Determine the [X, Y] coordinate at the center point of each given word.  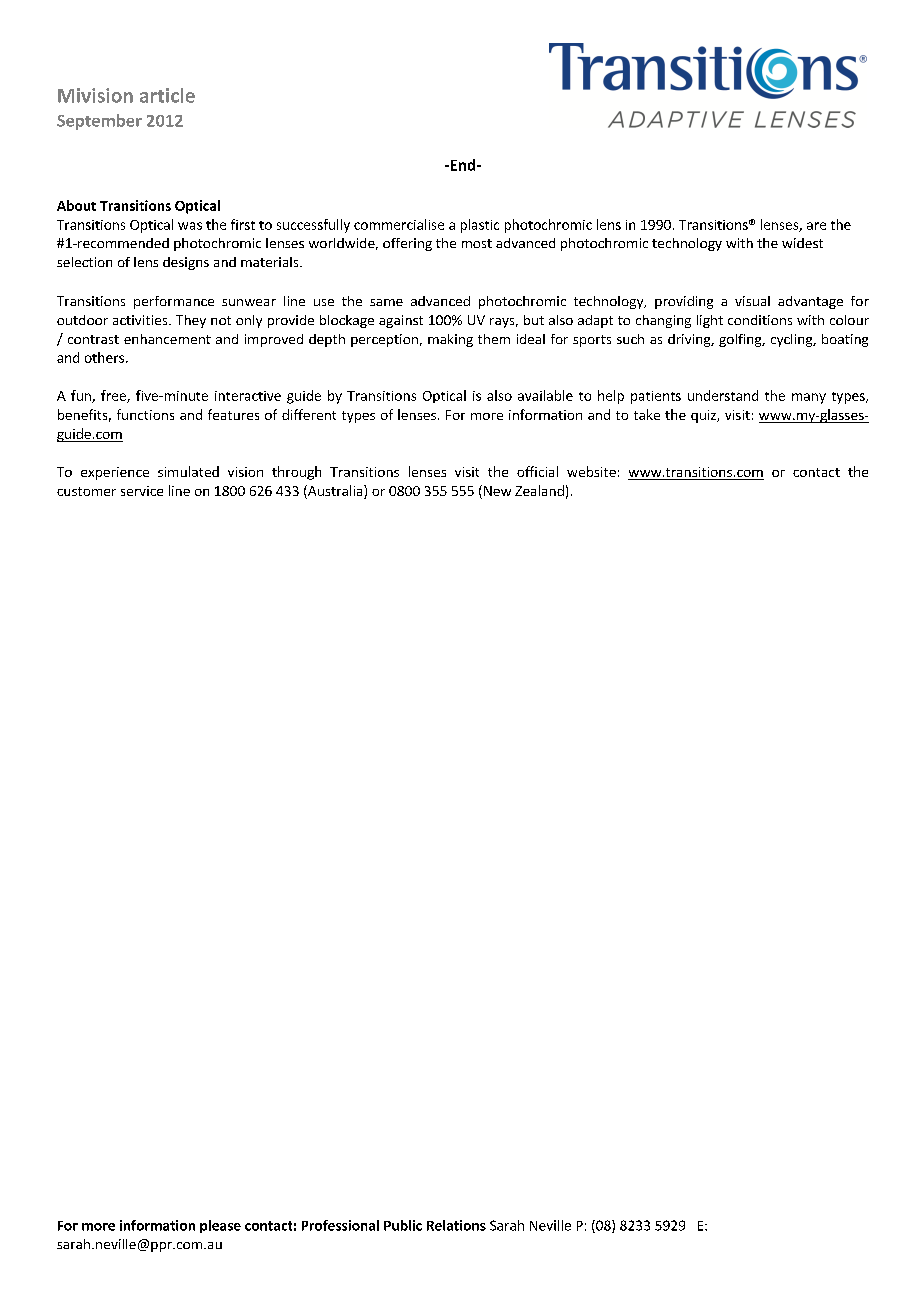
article [167, 95]
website [591, 471]
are [816, 226]
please [220, 1226]
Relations [456, 1225]
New [497, 491]
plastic [480, 226]
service [142, 491]
